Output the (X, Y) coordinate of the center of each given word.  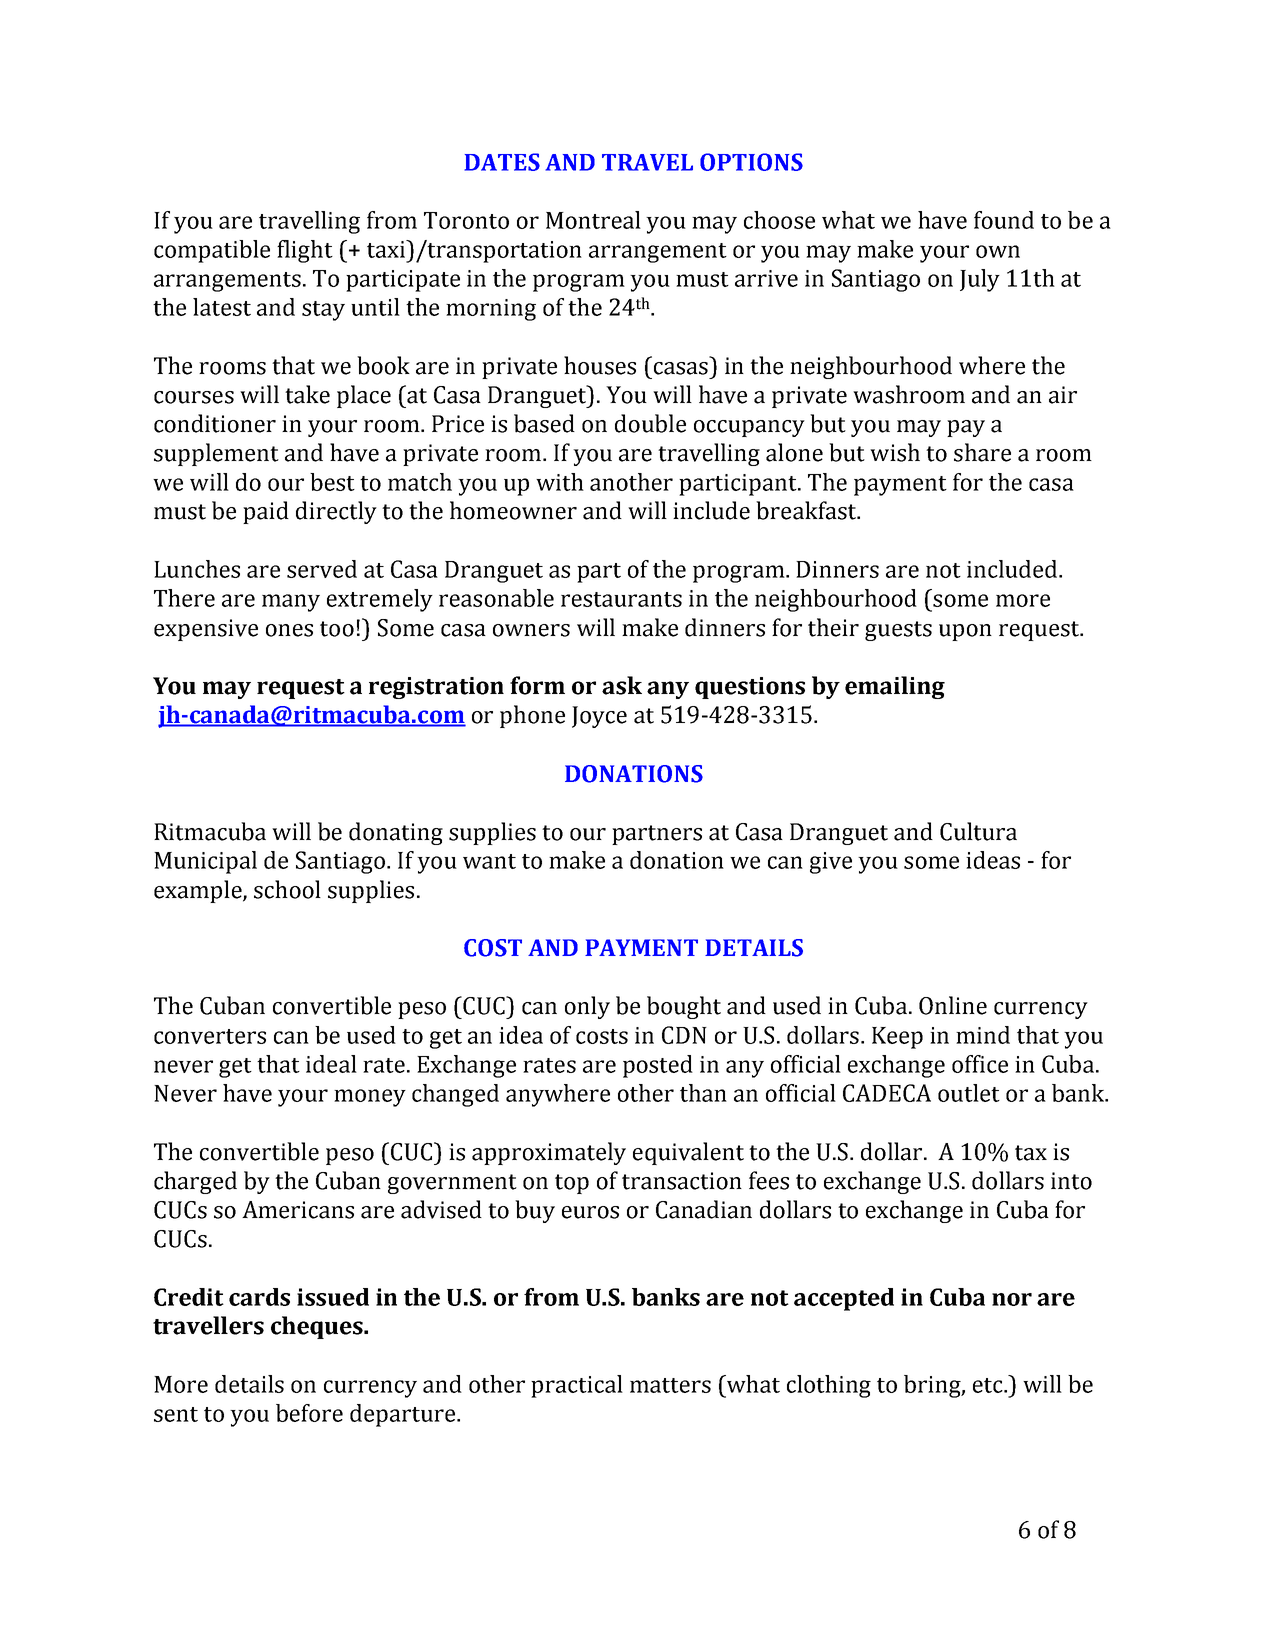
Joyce (599, 717)
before (309, 1413)
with (560, 482)
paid (266, 512)
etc (989, 1385)
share (982, 452)
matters (670, 1385)
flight (305, 251)
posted (658, 1066)
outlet (969, 1093)
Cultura (978, 831)
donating (396, 833)
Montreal (593, 220)
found (1004, 220)
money (370, 1098)
